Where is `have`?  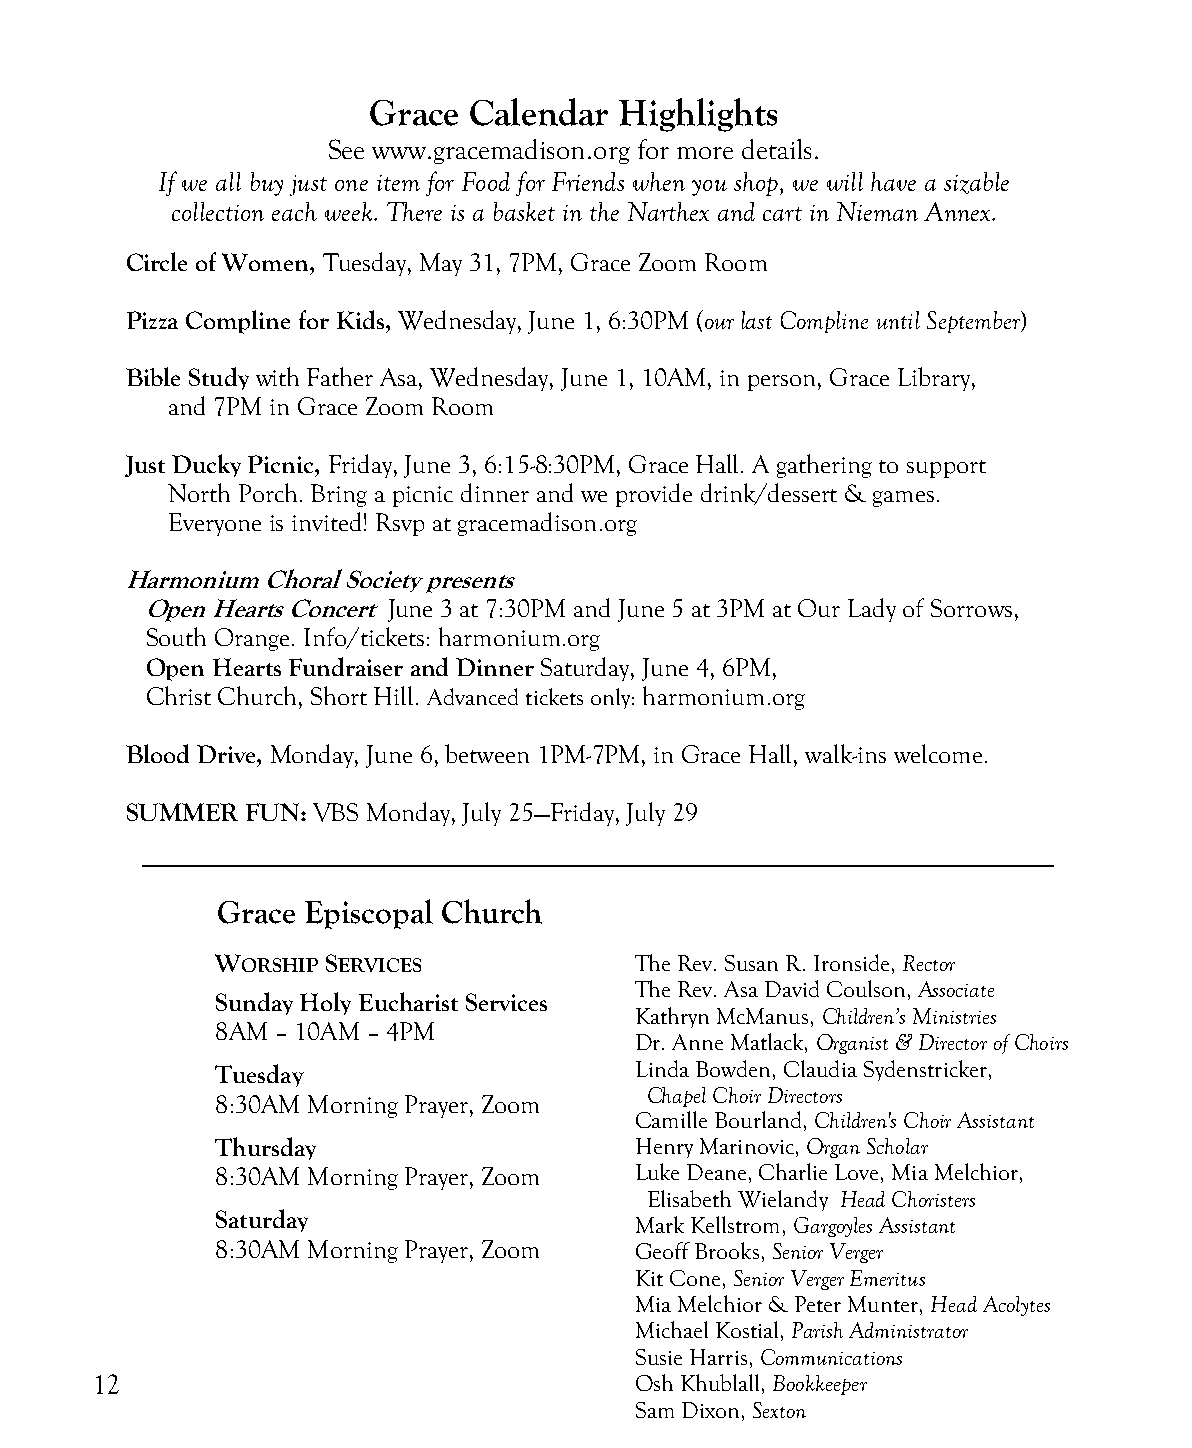
have is located at coordinates (893, 181).
